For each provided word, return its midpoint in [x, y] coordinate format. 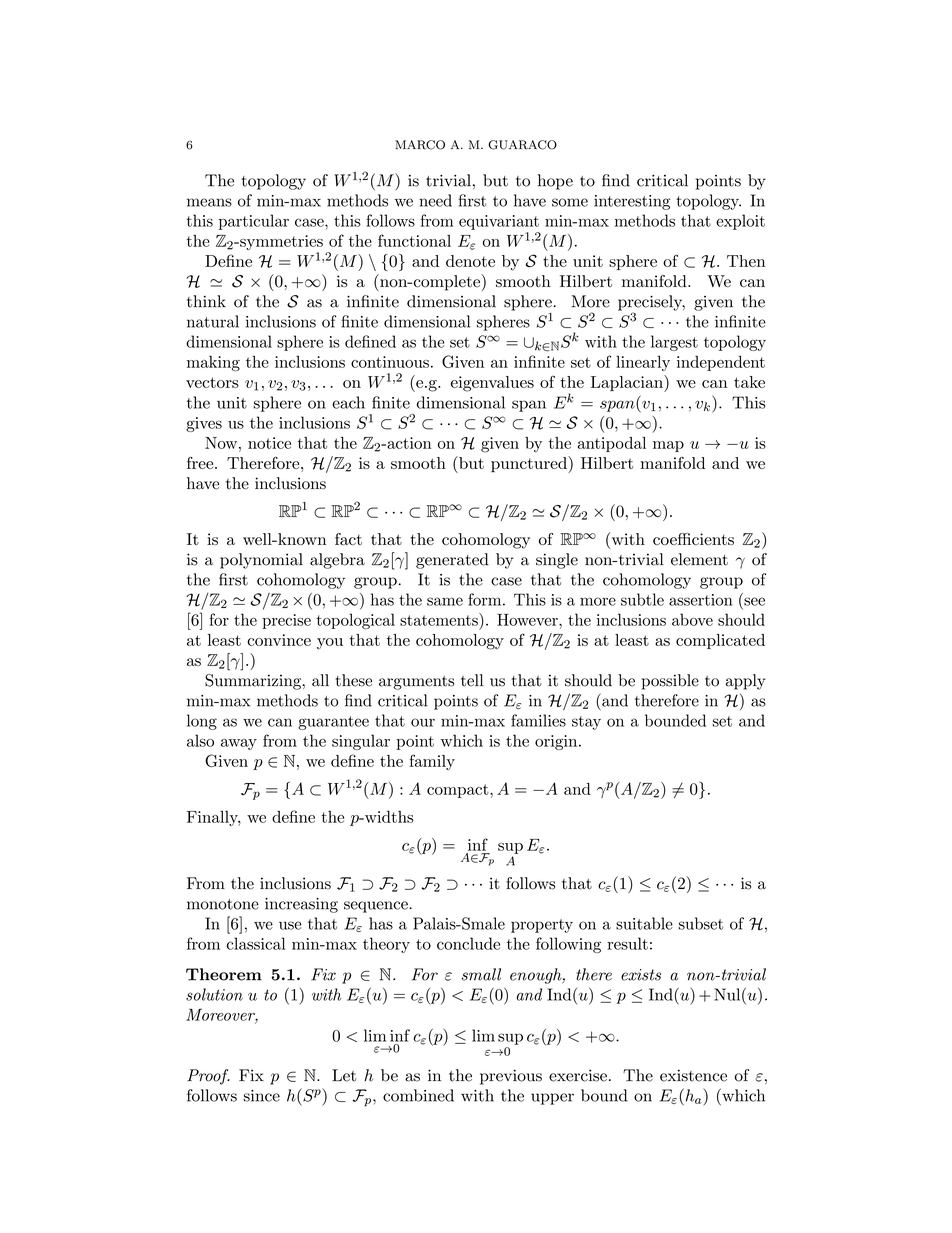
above [692, 619]
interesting [632, 202]
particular [254, 222]
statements [440, 619]
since [262, 1096]
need [435, 200]
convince [279, 640]
